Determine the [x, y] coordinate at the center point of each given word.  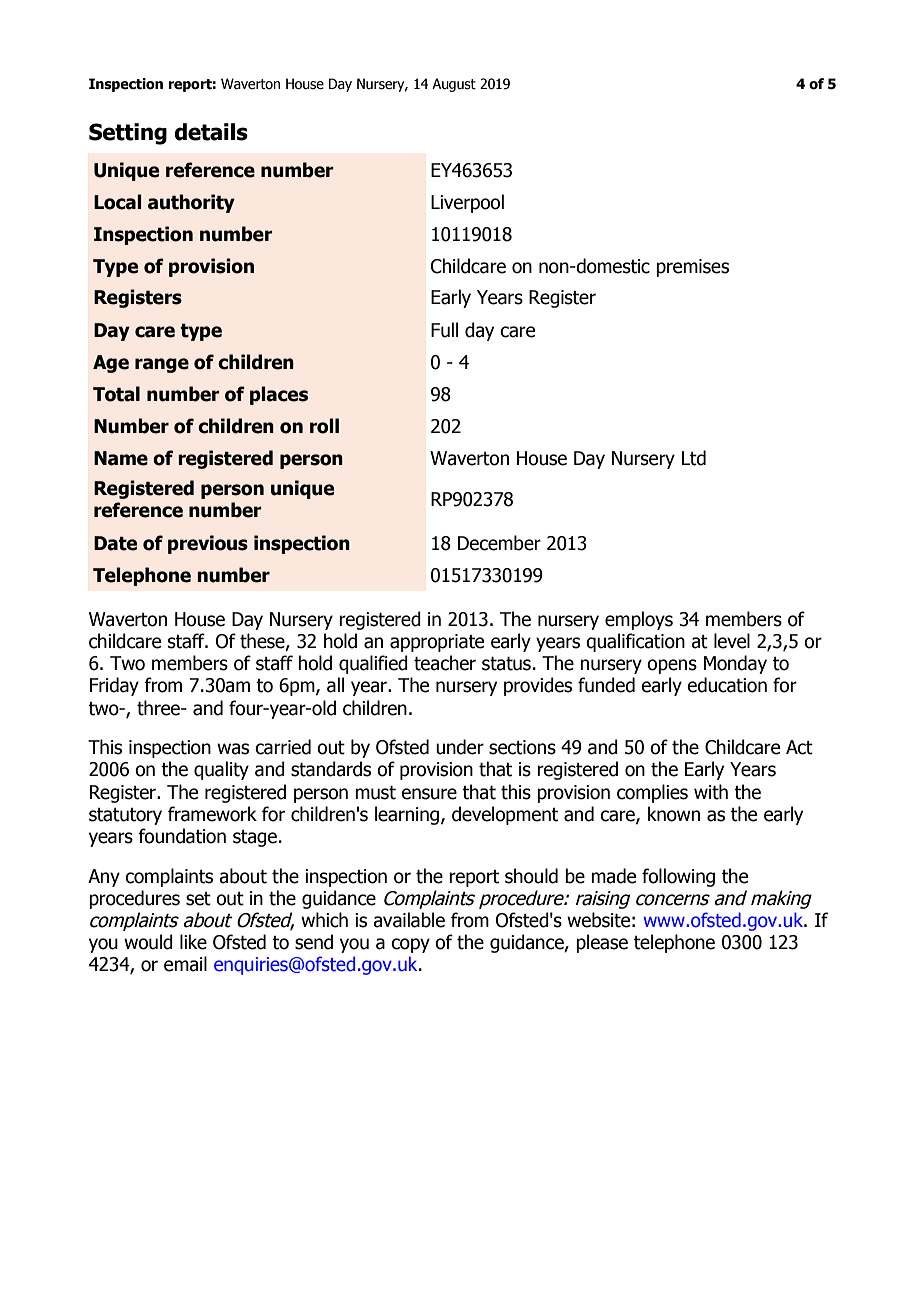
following [678, 877]
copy [410, 945]
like [193, 942]
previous [208, 544]
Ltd [694, 458]
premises [692, 268]
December [499, 543]
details [211, 132]
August [454, 85]
